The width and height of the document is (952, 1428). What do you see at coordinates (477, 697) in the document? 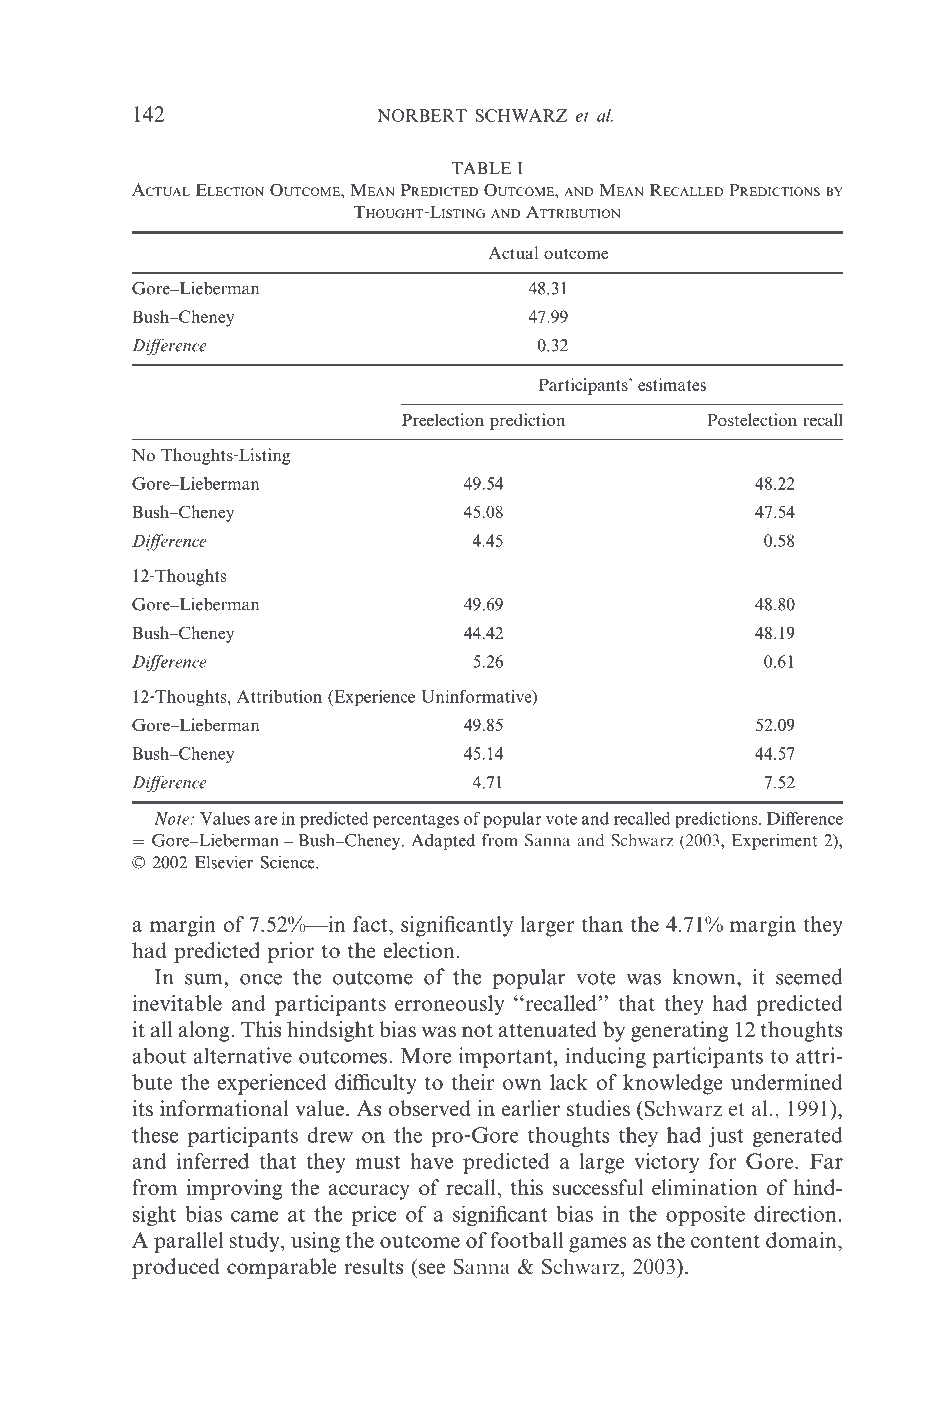
I see `Uninformative` at bounding box center [477, 697].
